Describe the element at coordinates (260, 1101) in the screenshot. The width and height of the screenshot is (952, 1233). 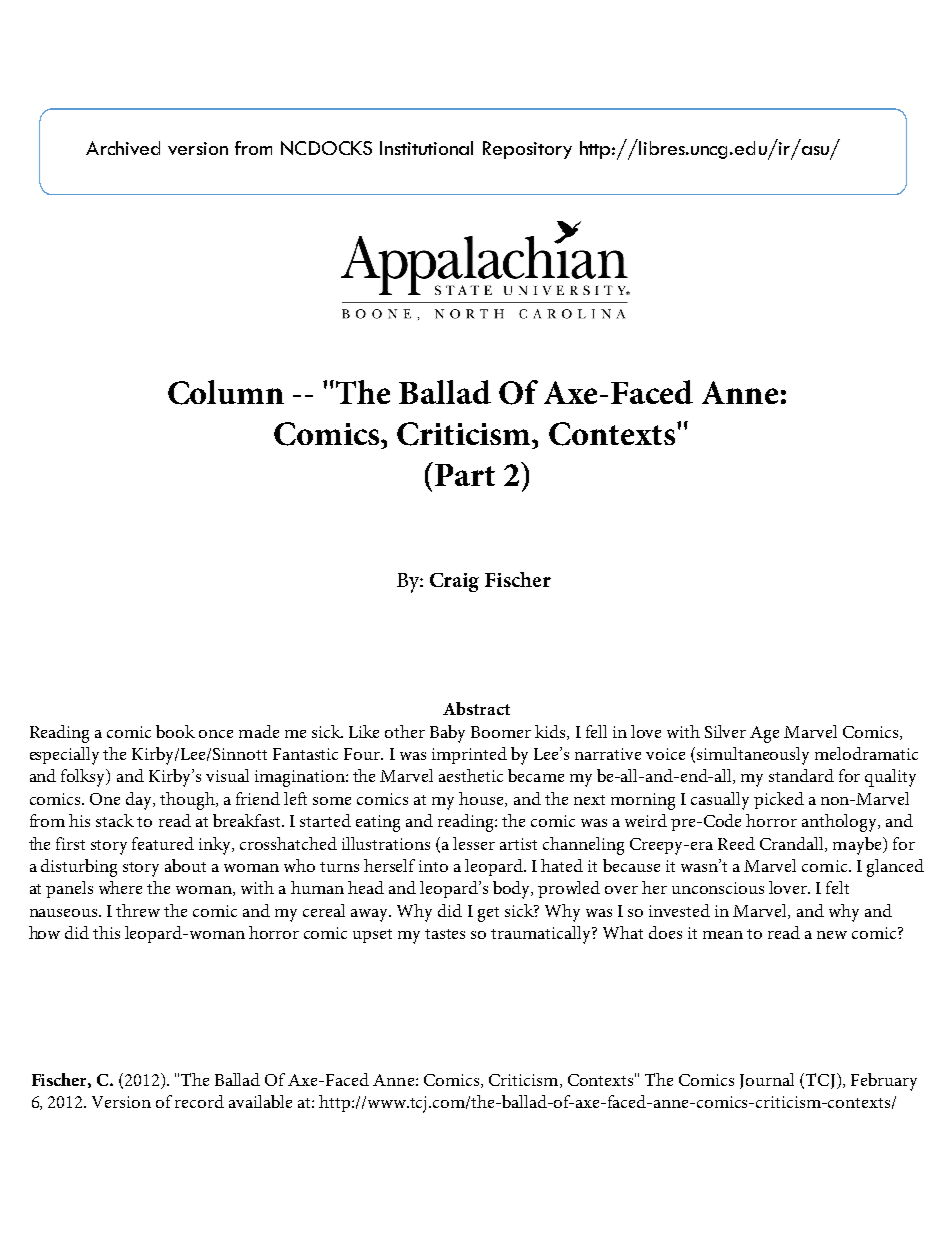
I see `available` at that location.
